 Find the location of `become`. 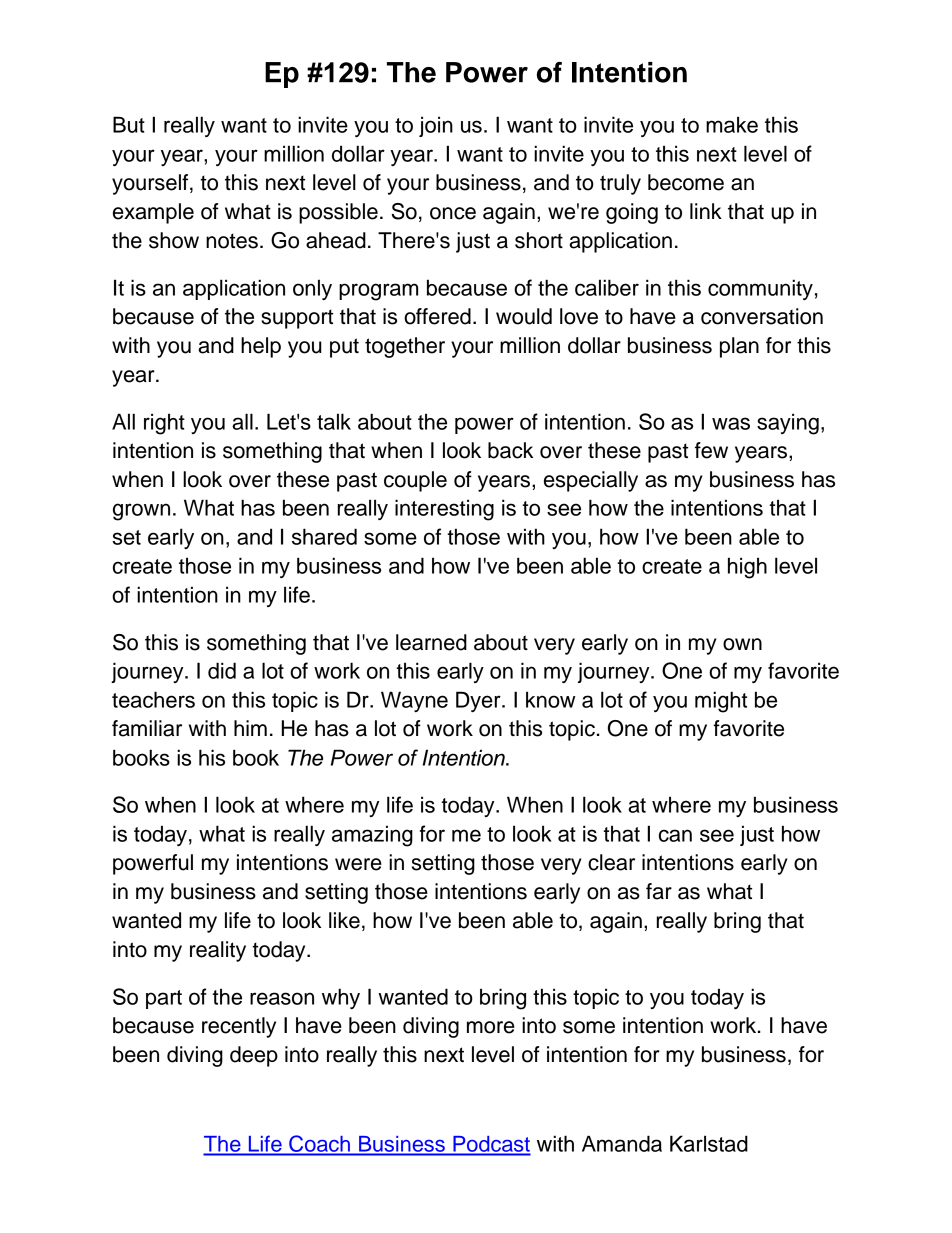

become is located at coordinates (686, 182).
